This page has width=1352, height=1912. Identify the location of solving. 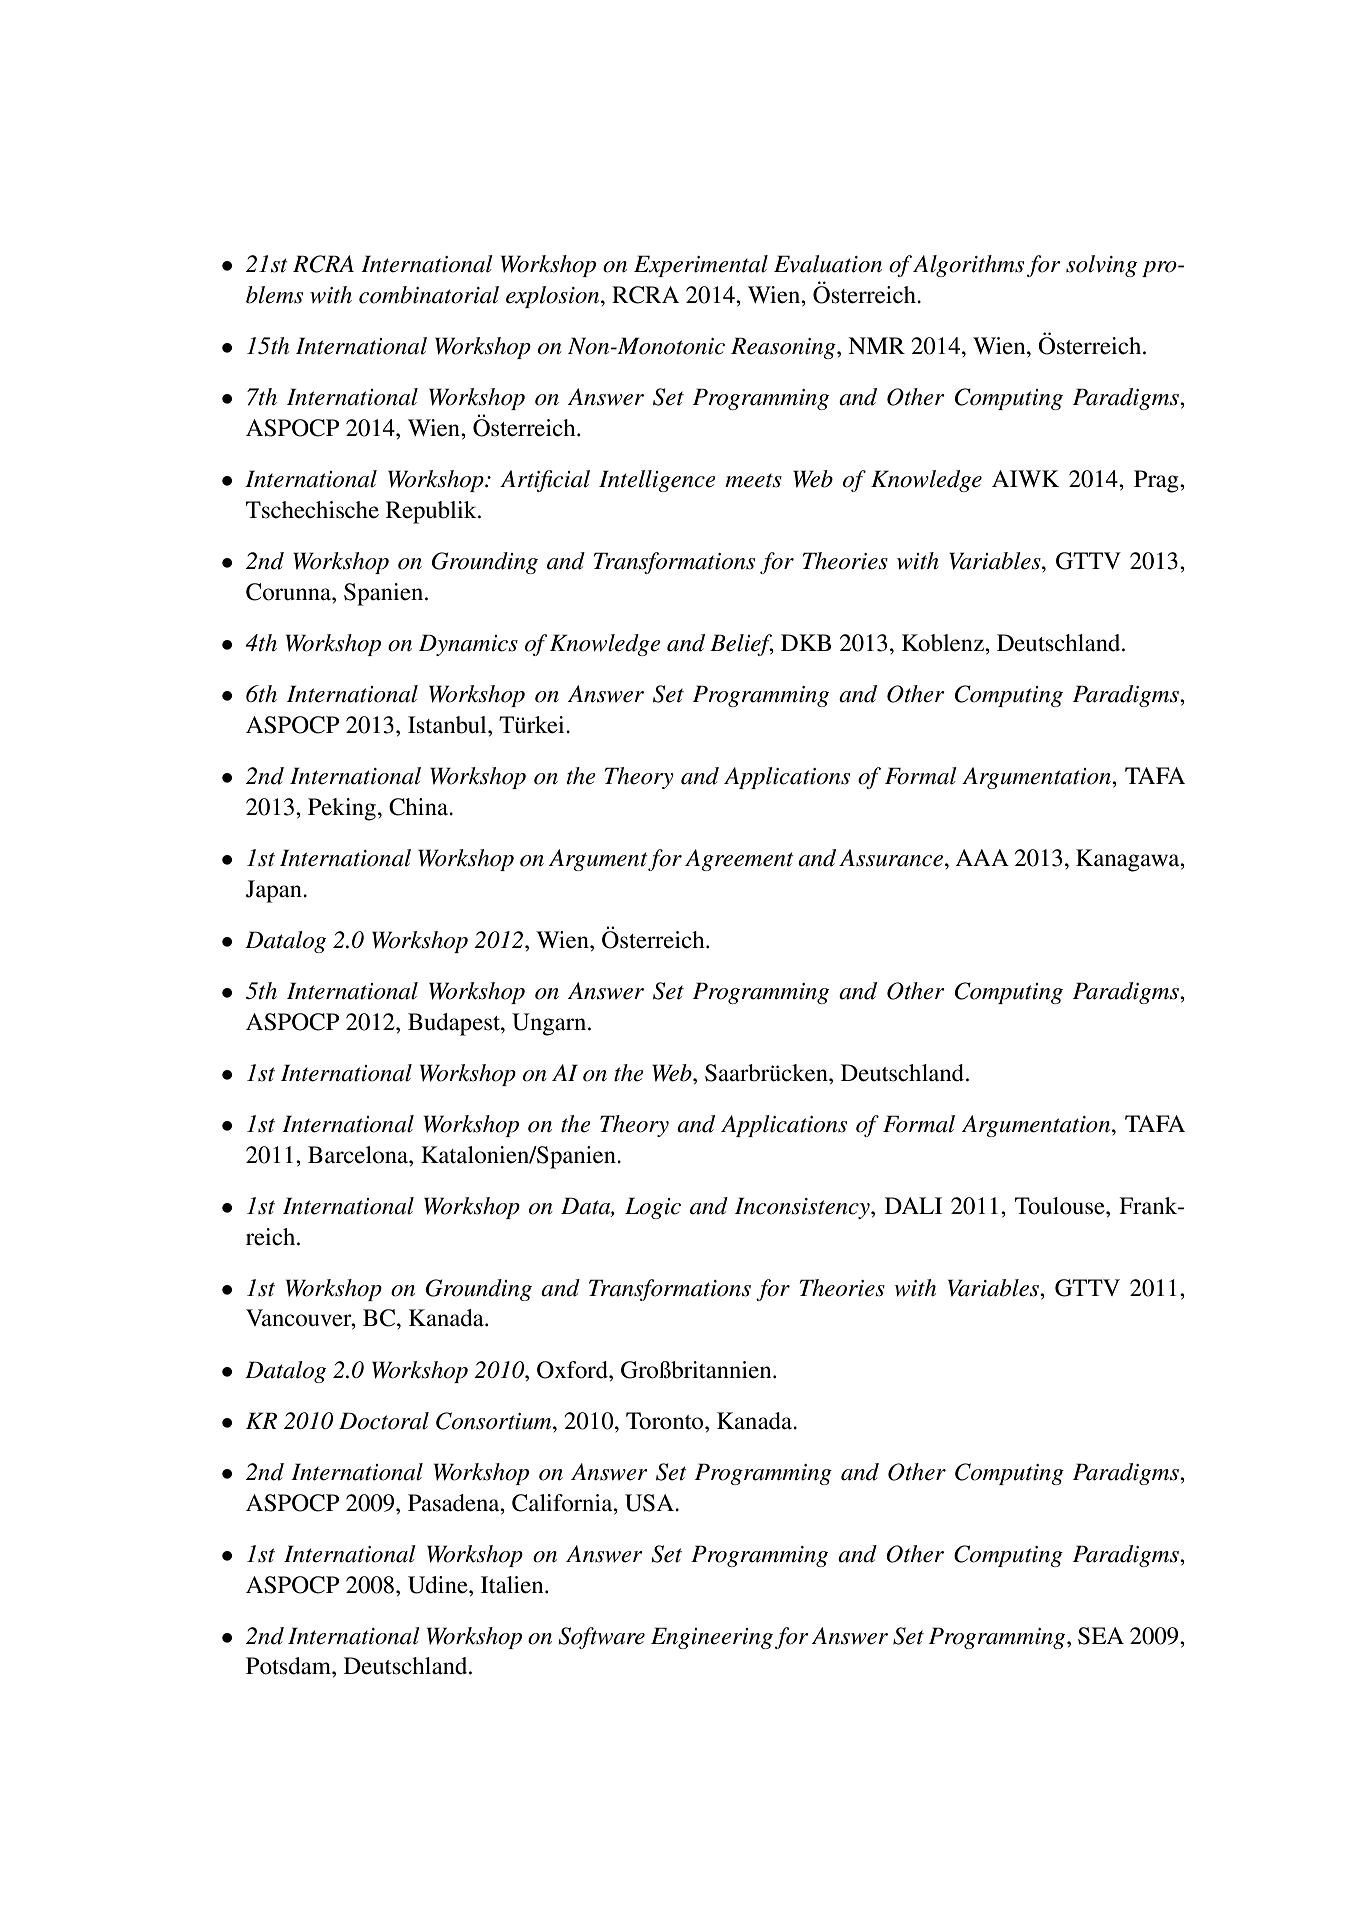
(1101, 266).
